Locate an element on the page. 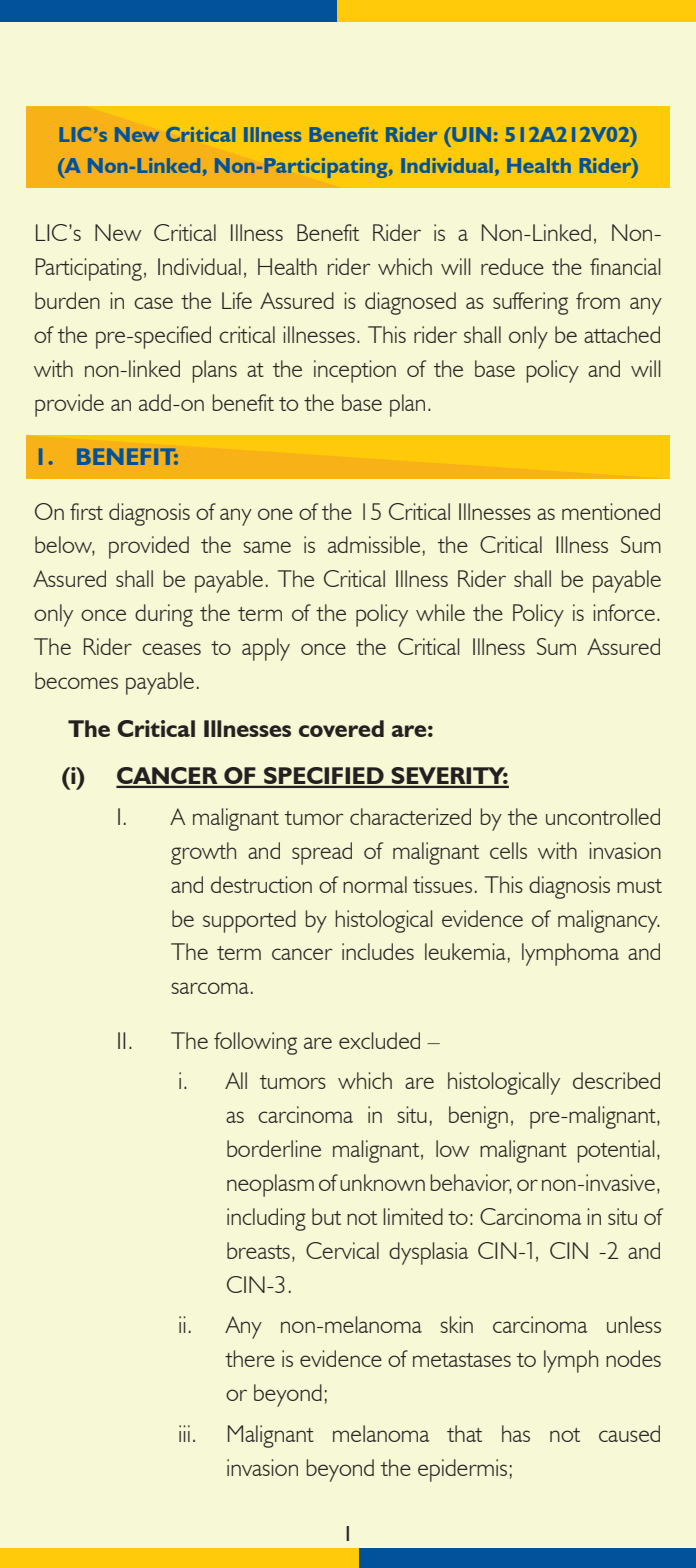 The width and height of the page is (696, 1568). has is located at coordinates (516, 1433).
